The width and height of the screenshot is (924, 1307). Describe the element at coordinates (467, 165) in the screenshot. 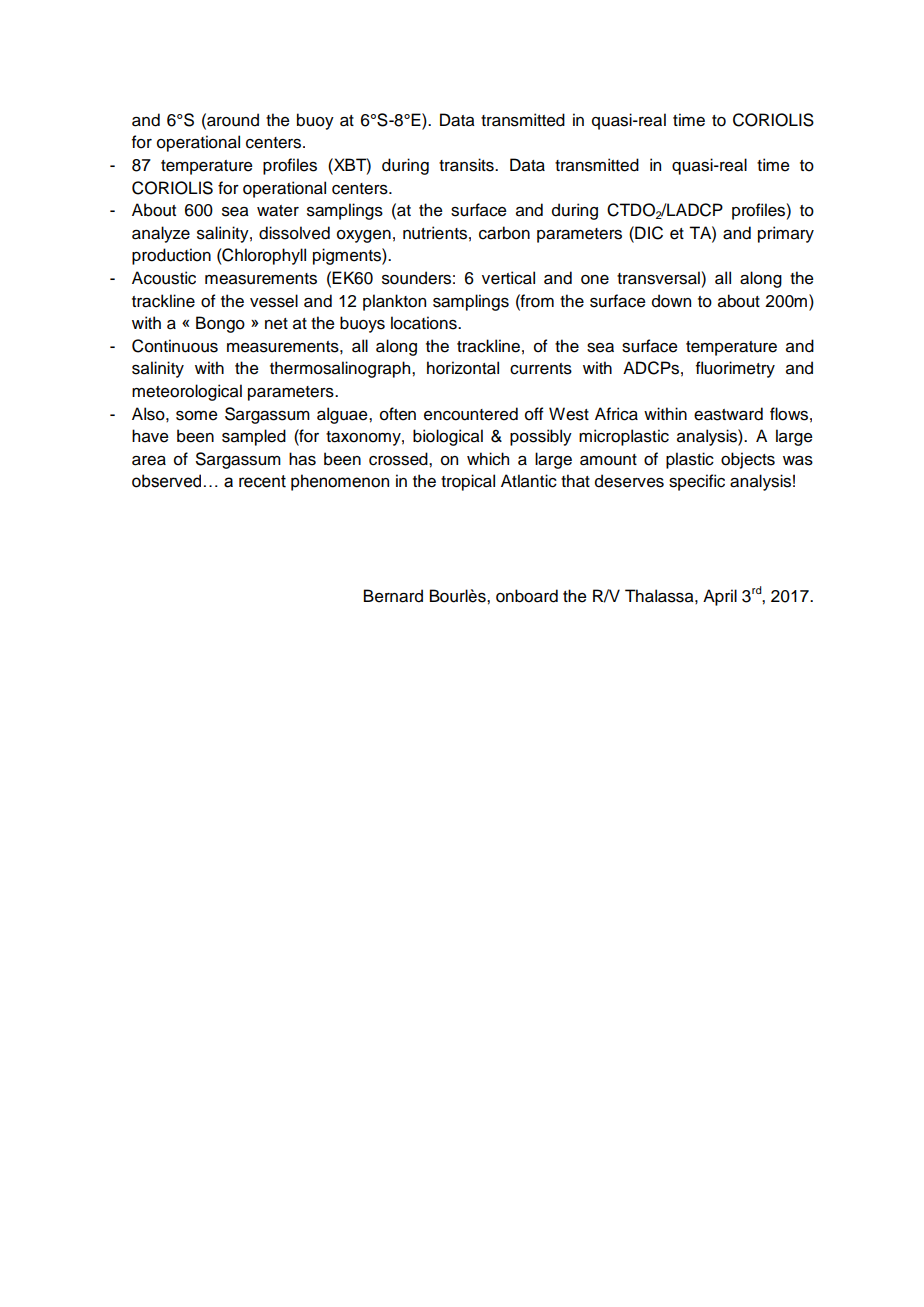

I see `transits` at that location.
